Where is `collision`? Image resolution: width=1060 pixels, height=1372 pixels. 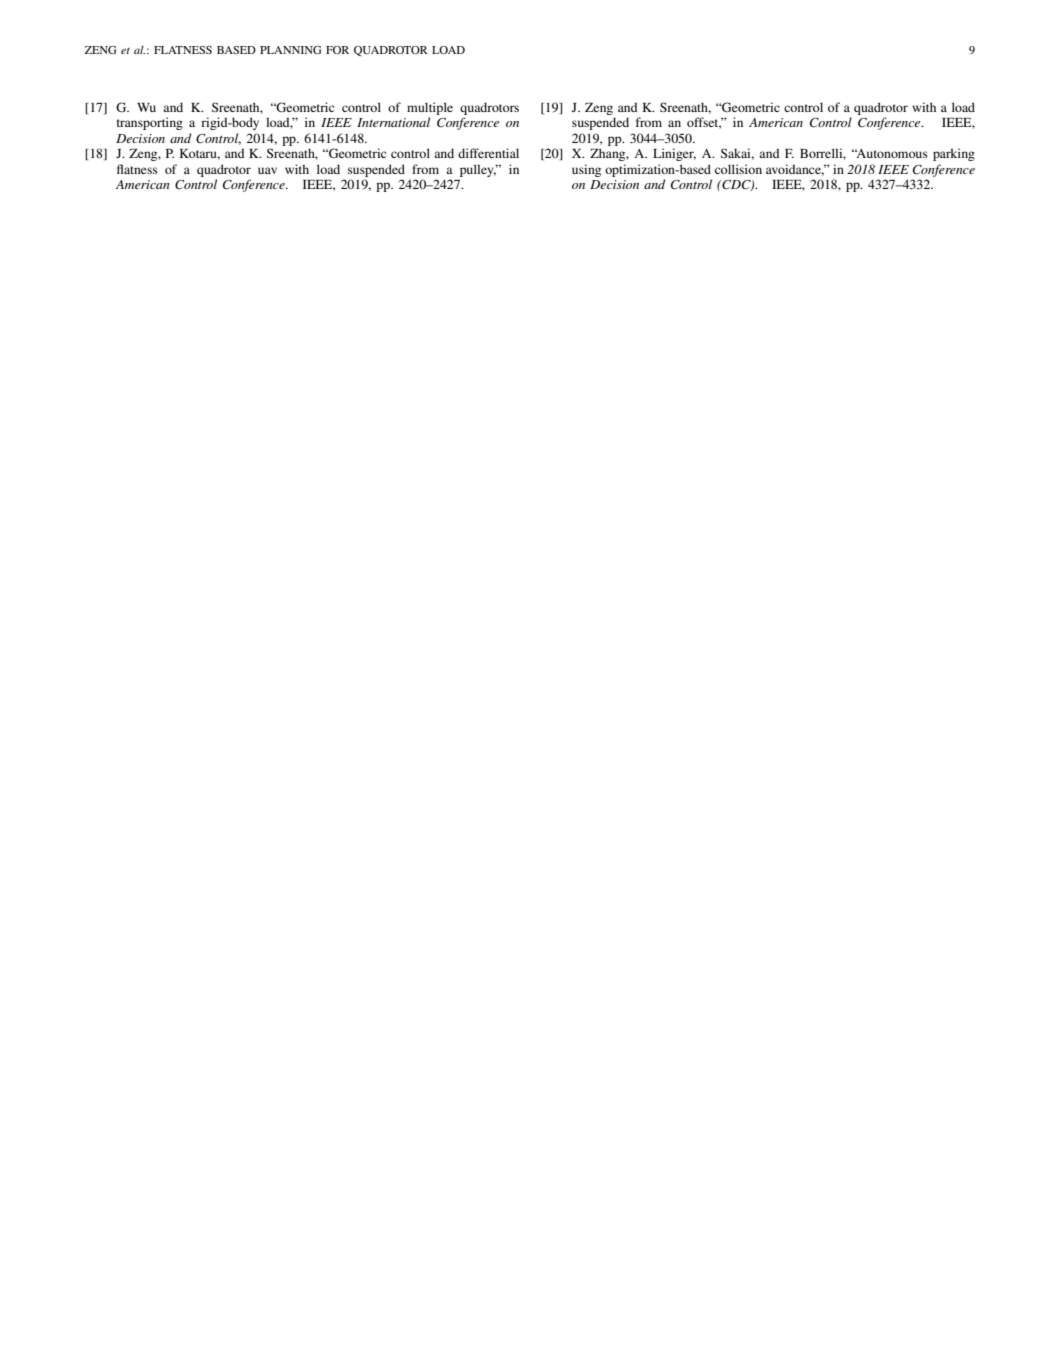
collision is located at coordinates (738, 169).
